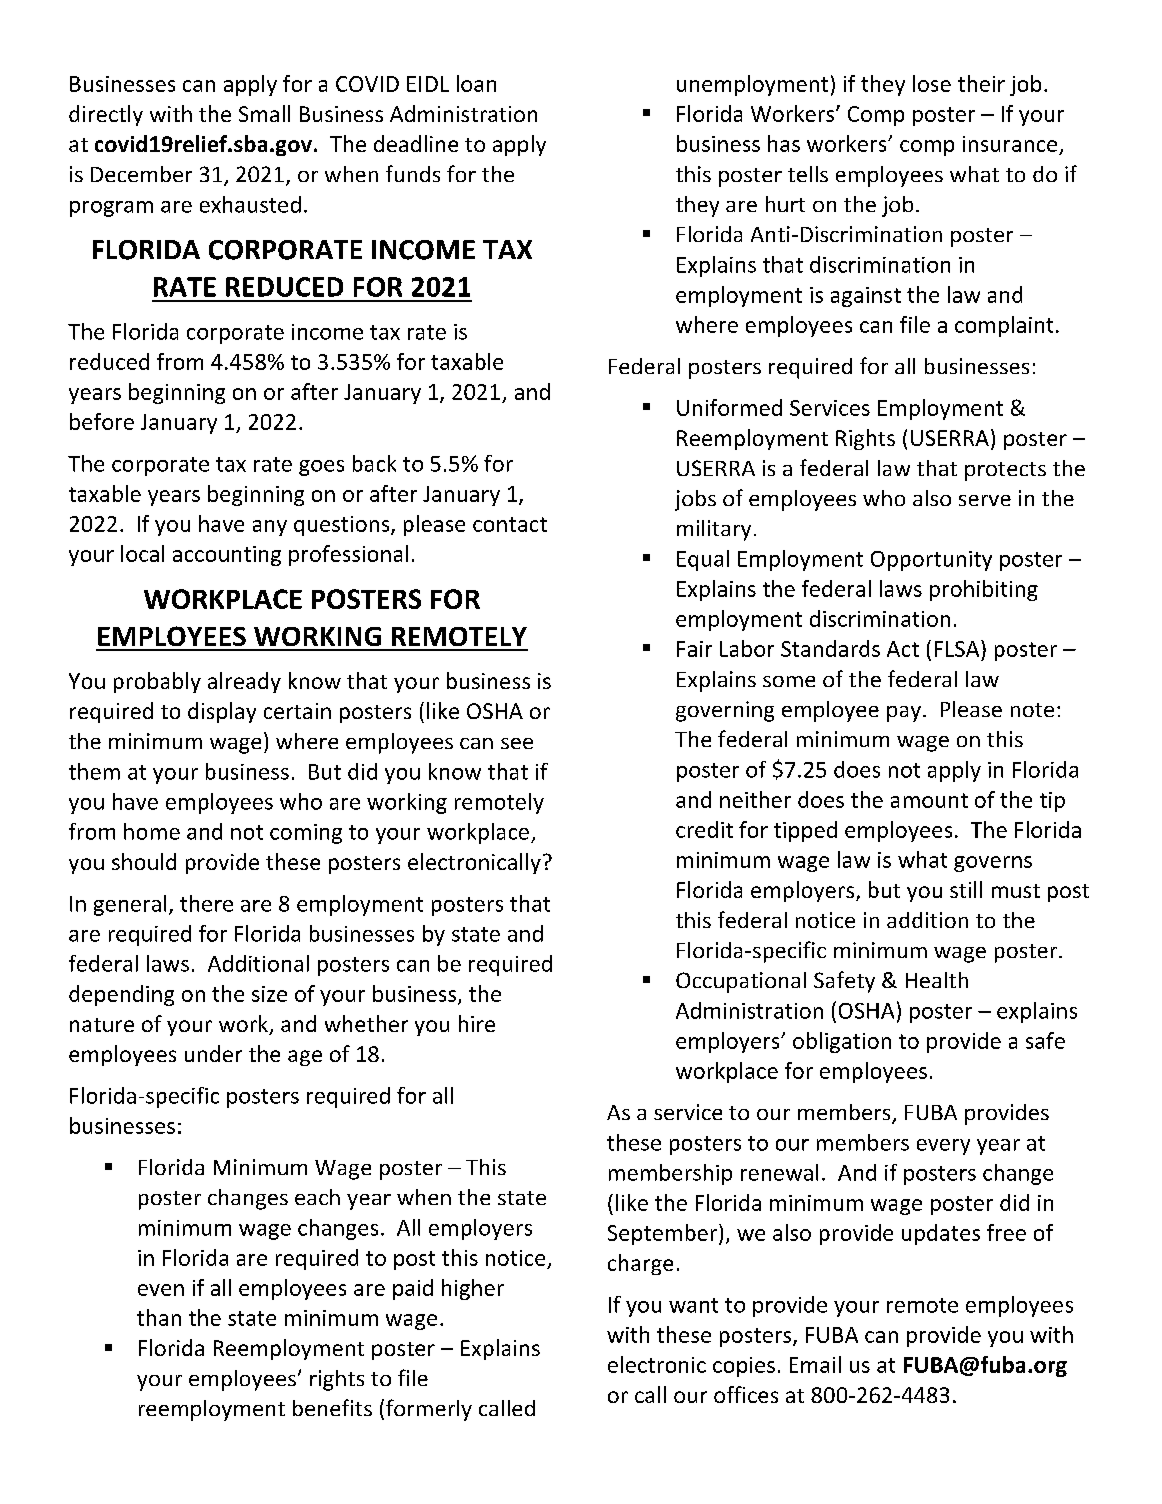 This screenshot has width=1162, height=1504. Describe the element at coordinates (264, 113) in the screenshot. I see `Small` at that location.
